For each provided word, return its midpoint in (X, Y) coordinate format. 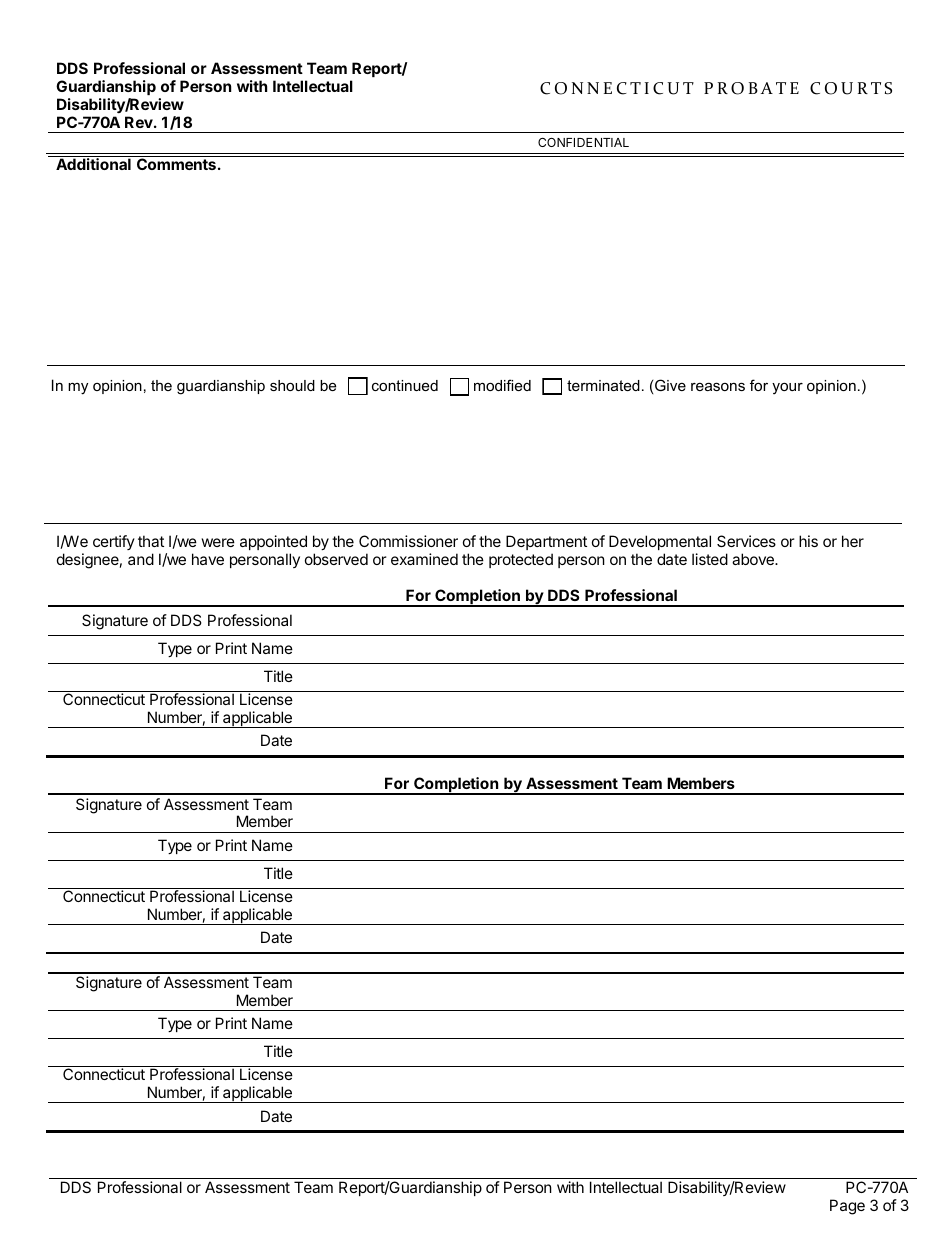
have (208, 559)
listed (710, 559)
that (151, 541)
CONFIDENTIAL (583, 142)
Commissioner (408, 541)
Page (847, 1207)
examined (424, 559)
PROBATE (751, 88)
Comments (176, 164)
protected (521, 560)
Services (746, 541)
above (754, 559)
